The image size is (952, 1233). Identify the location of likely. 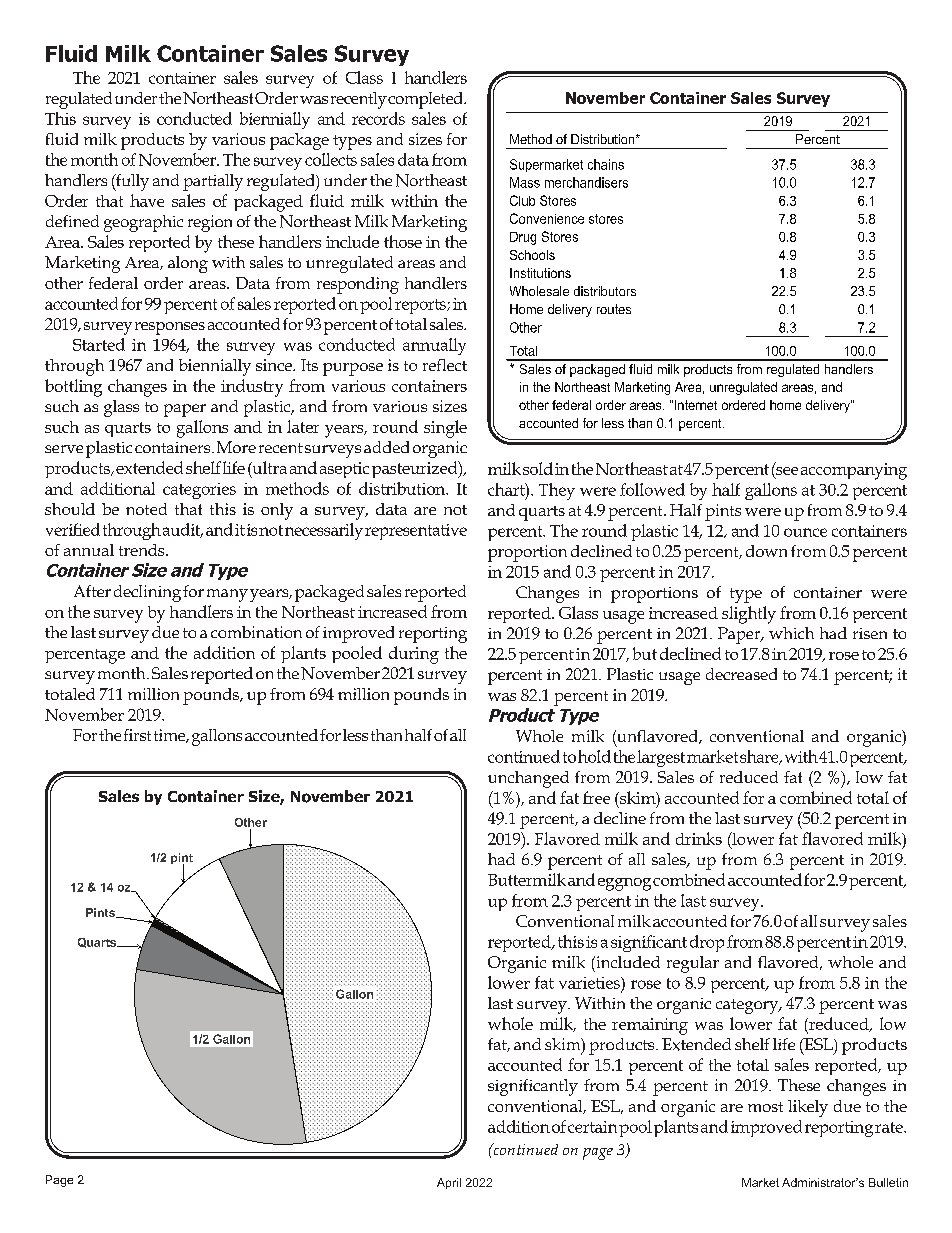
(808, 1108).
